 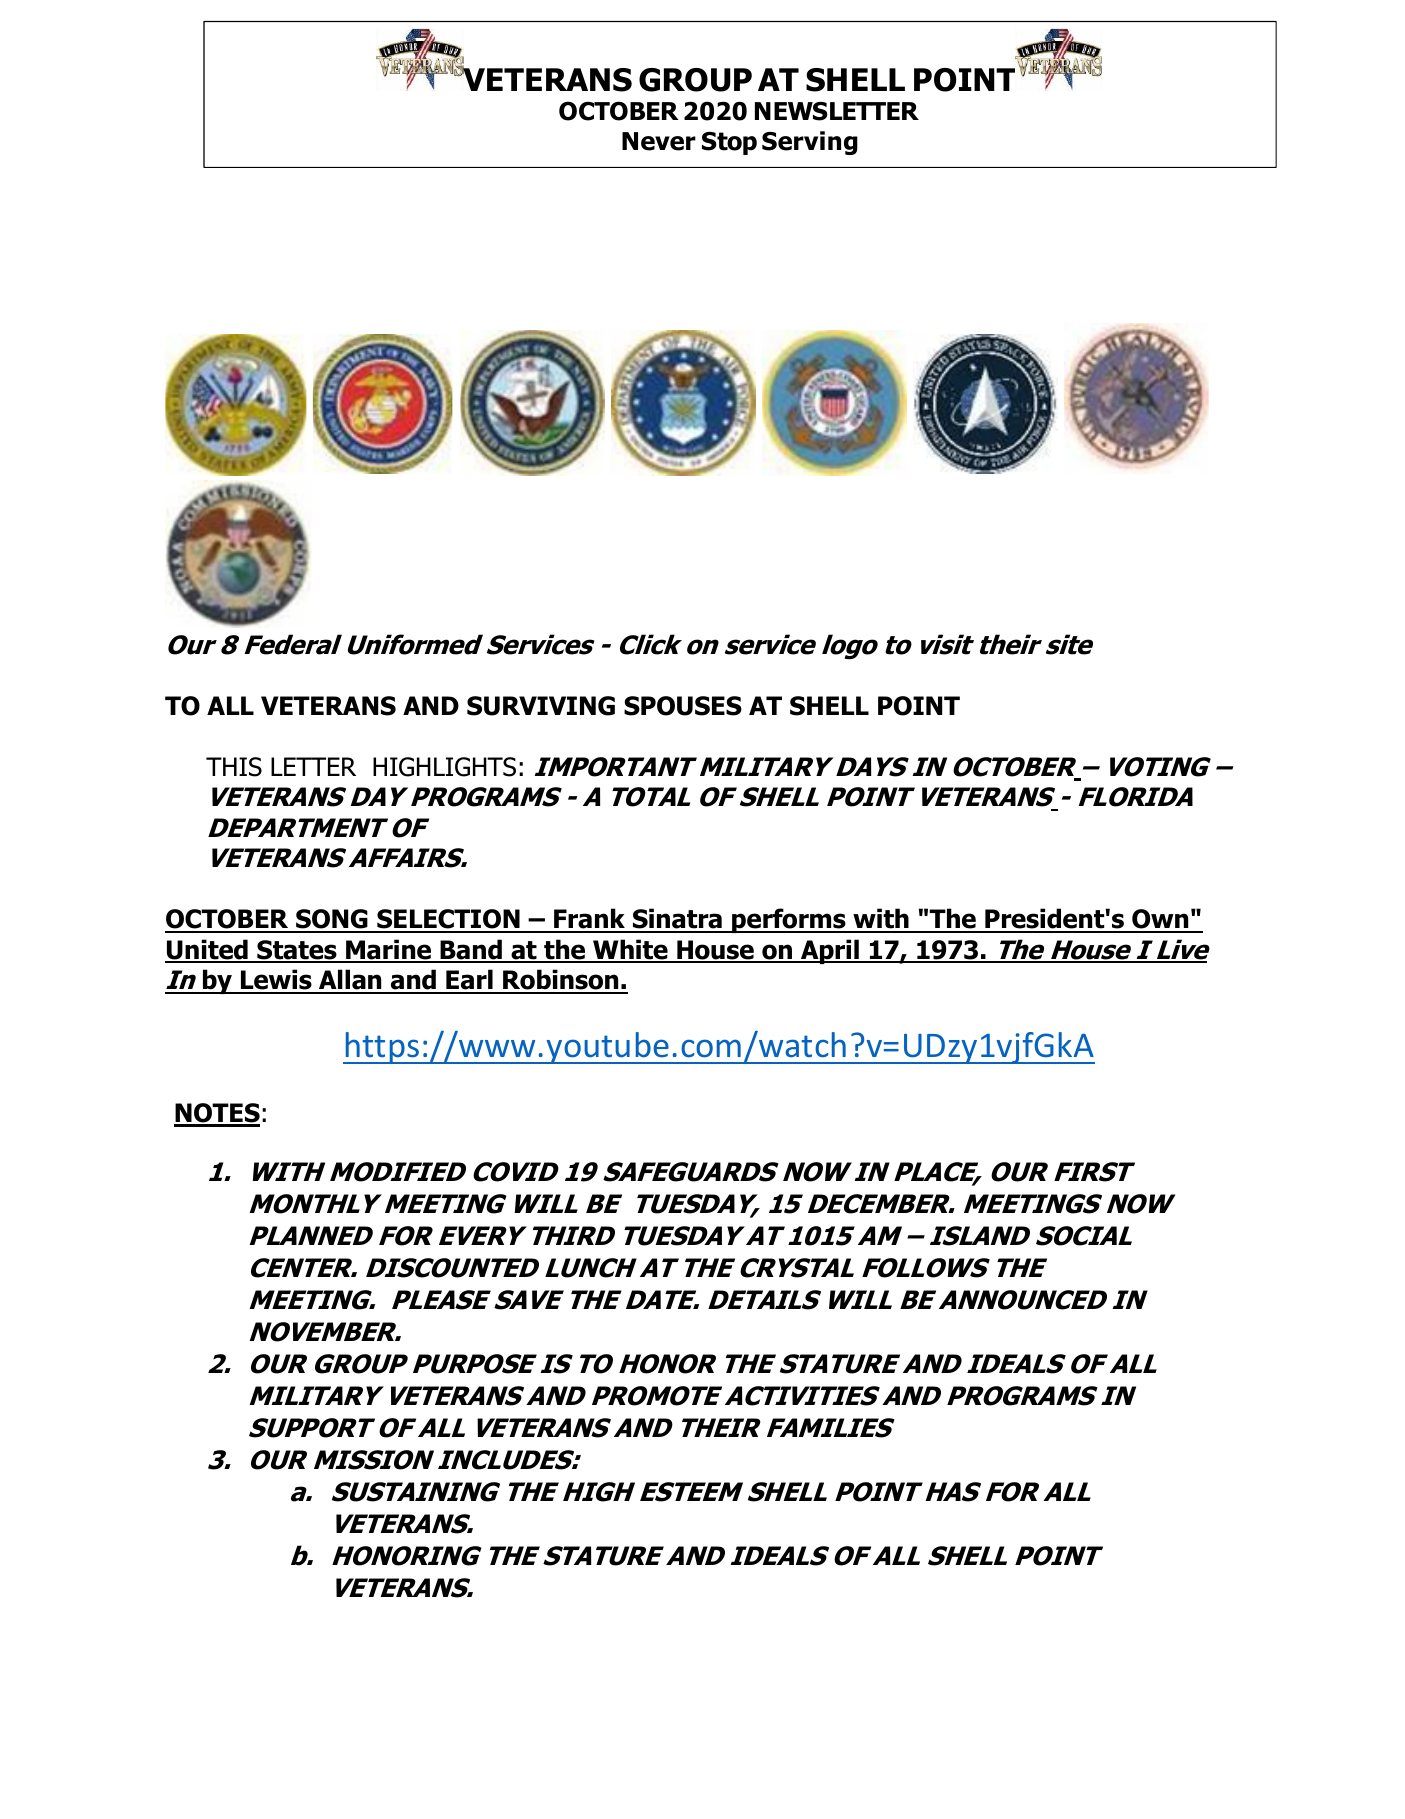 What do you see at coordinates (234, 767) in the document?
I see `THIS` at bounding box center [234, 767].
